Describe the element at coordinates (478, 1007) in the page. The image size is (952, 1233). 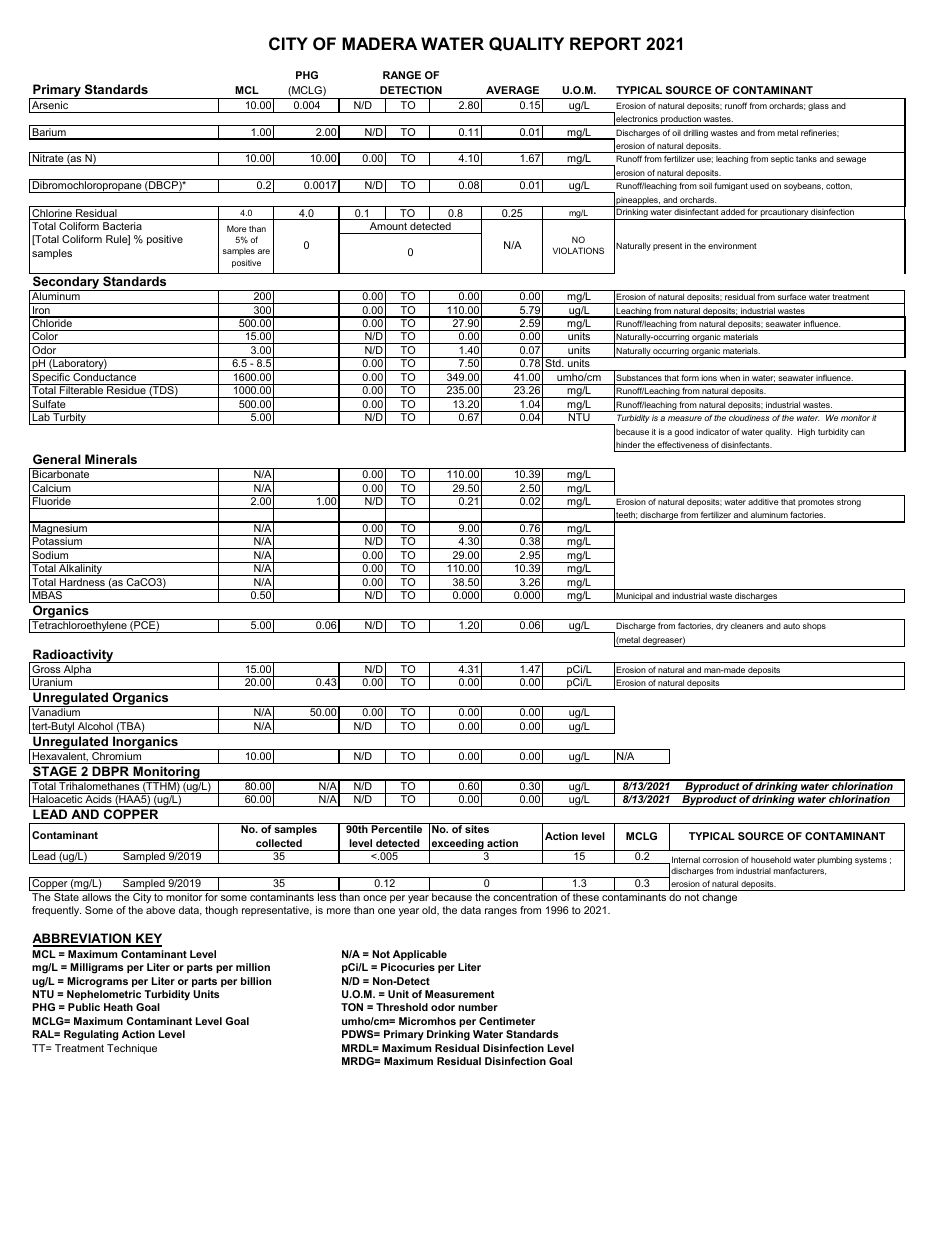
I see `number` at that location.
